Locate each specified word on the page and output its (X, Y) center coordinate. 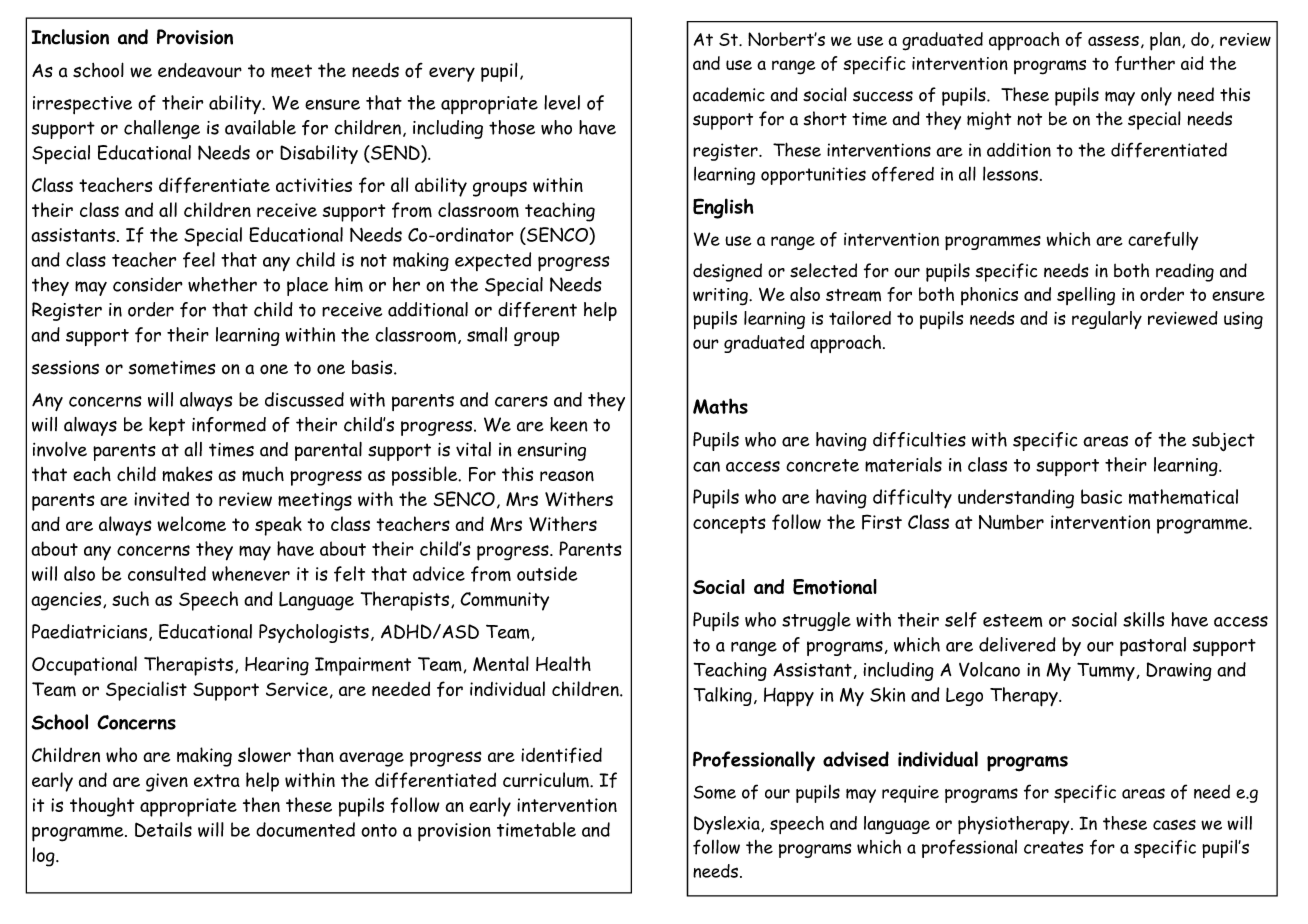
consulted (167, 573)
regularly (1107, 320)
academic (729, 94)
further (1145, 63)
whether (222, 284)
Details (163, 829)
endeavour (200, 70)
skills (1144, 619)
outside (547, 573)
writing (721, 297)
